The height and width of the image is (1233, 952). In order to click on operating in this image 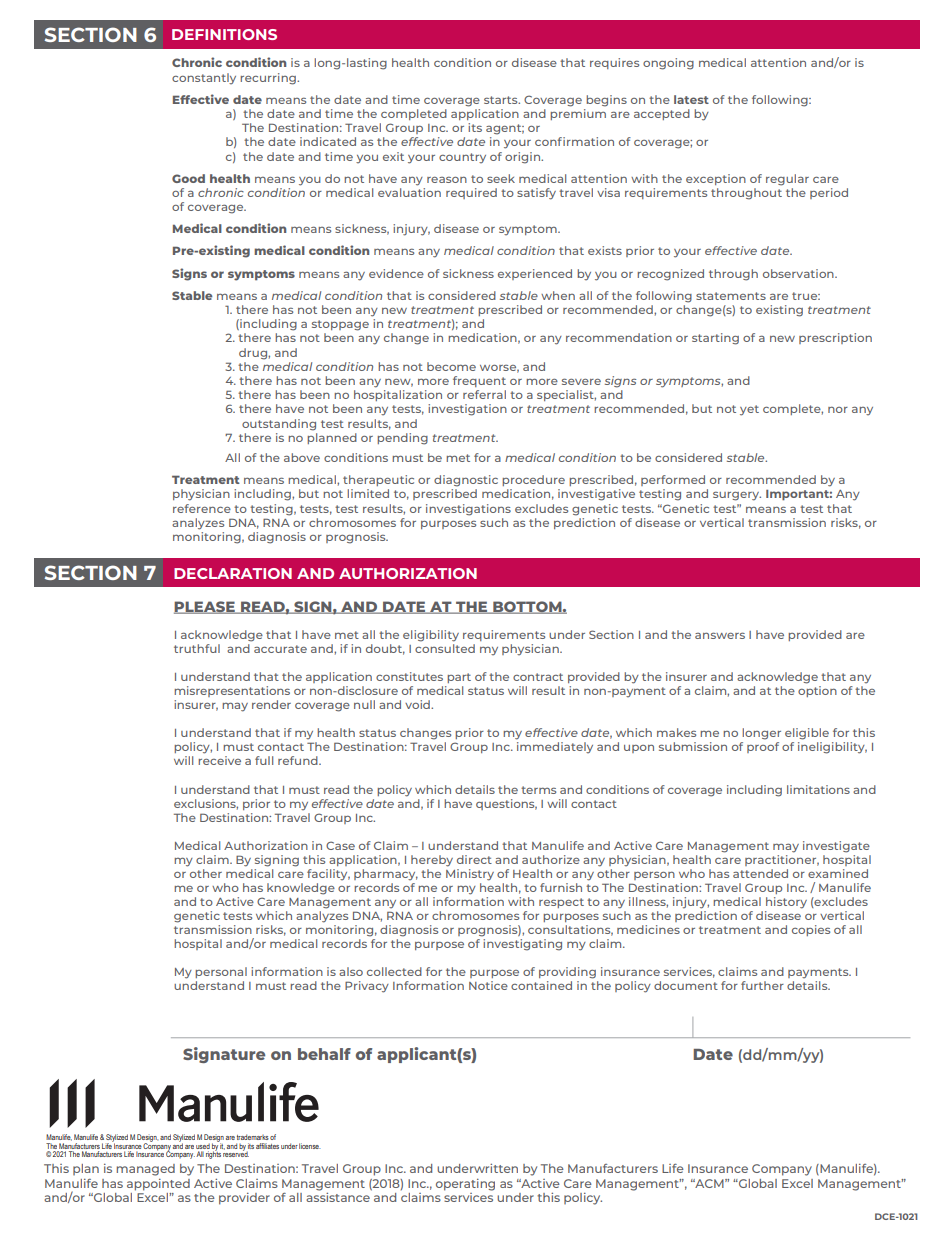, I will do `click(465, 1185)`.
